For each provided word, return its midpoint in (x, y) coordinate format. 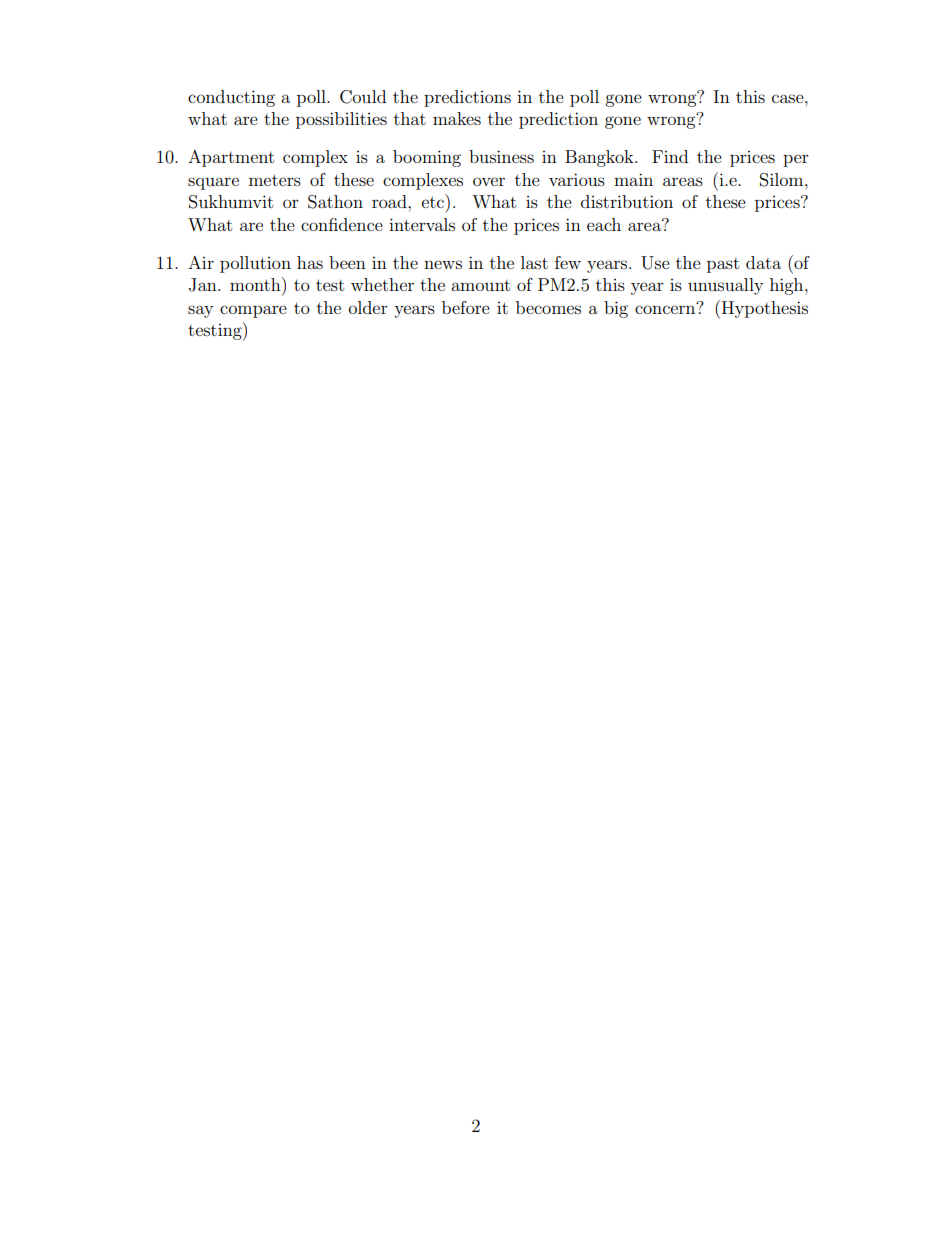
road (390, 201)
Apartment (231, 158)
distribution (627, 201)
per (796, 160)
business (501, 156)
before (466, 307)
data (763, 262)
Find (670, 156)
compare (253, 311)
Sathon (335, 202)
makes (457, 118)
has (310, 262)
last (534, 262)
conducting (231, 98)
